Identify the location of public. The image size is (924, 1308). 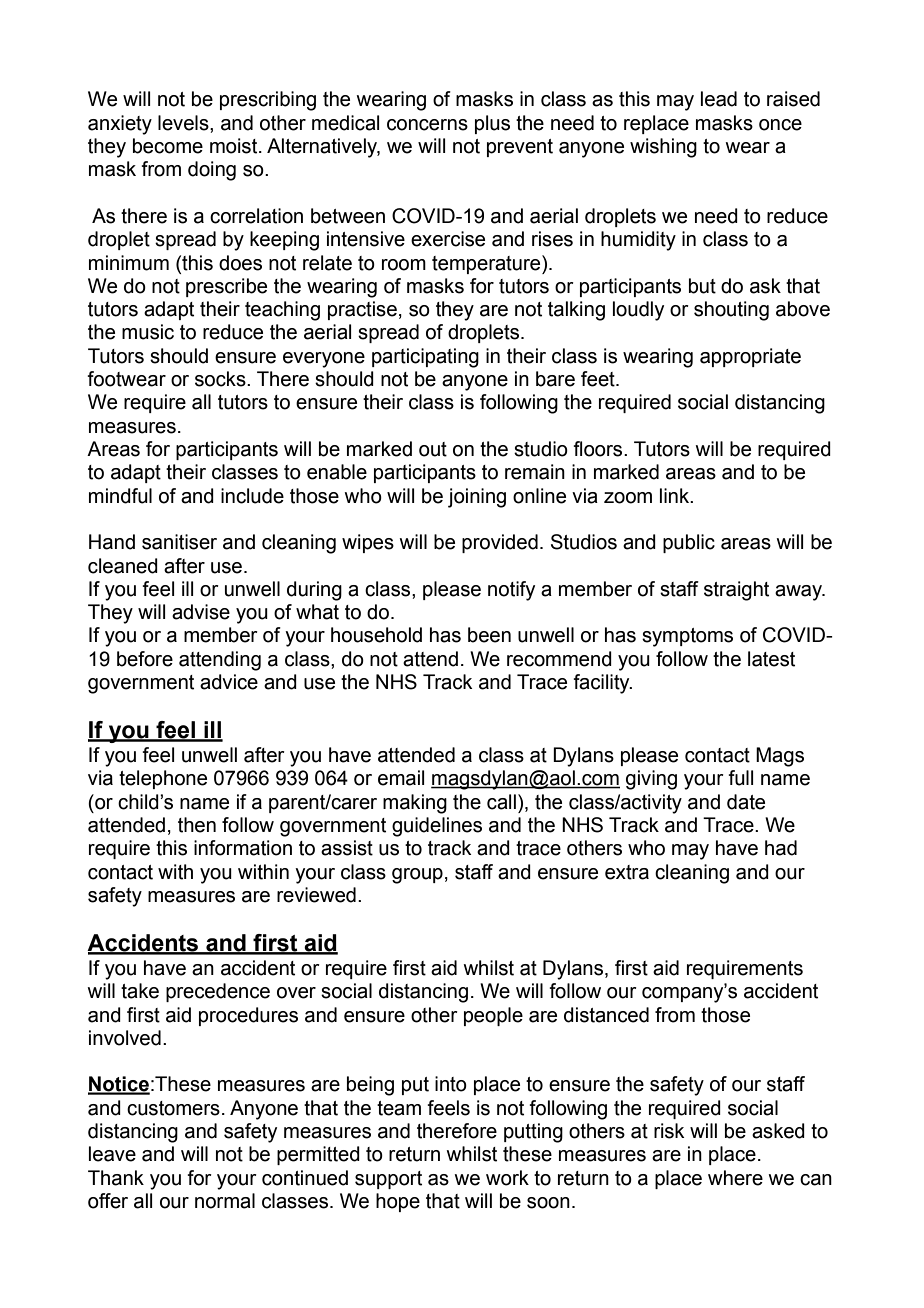
(689, 543).
